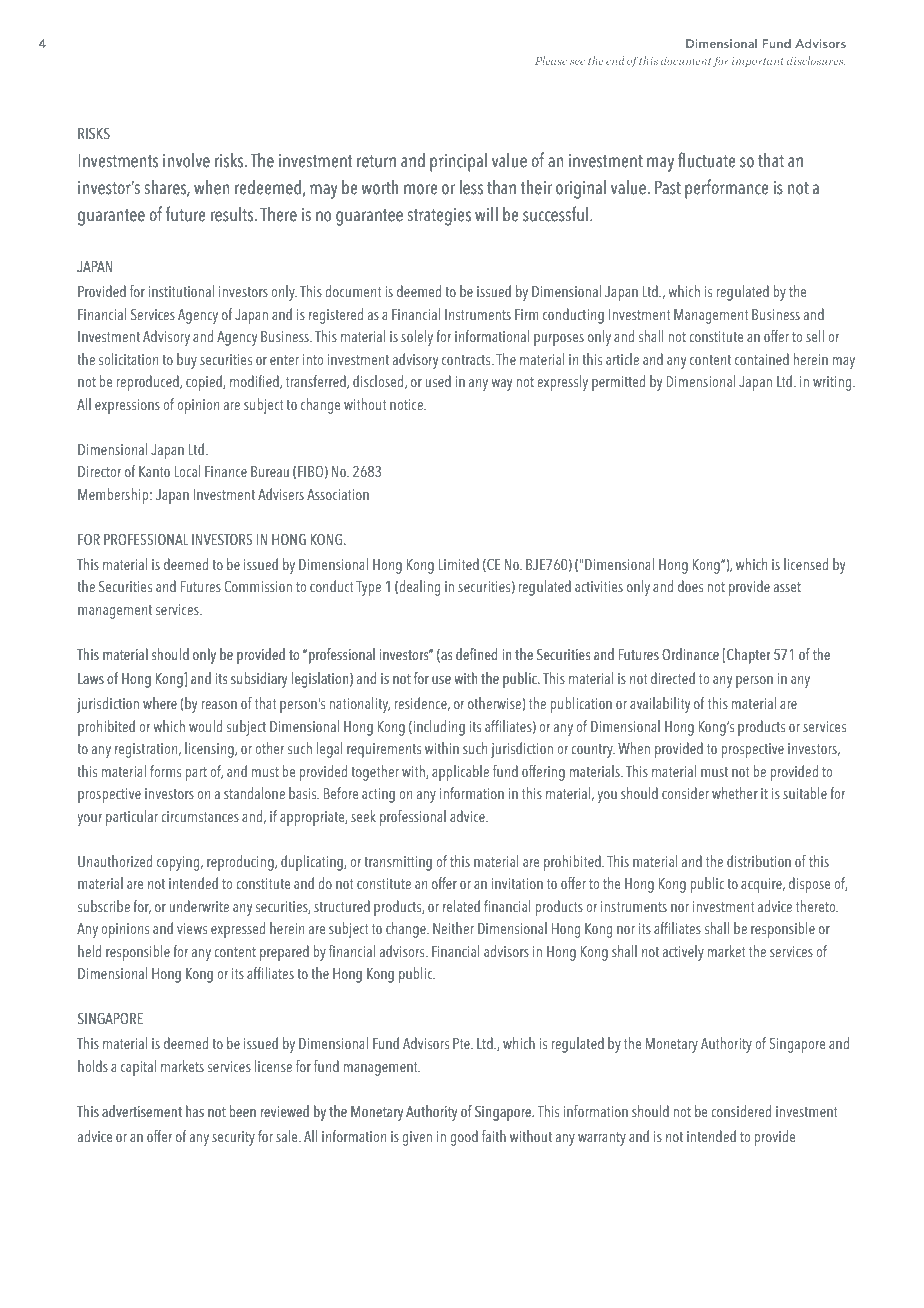  I want to click on contained, so click(762, 359).
